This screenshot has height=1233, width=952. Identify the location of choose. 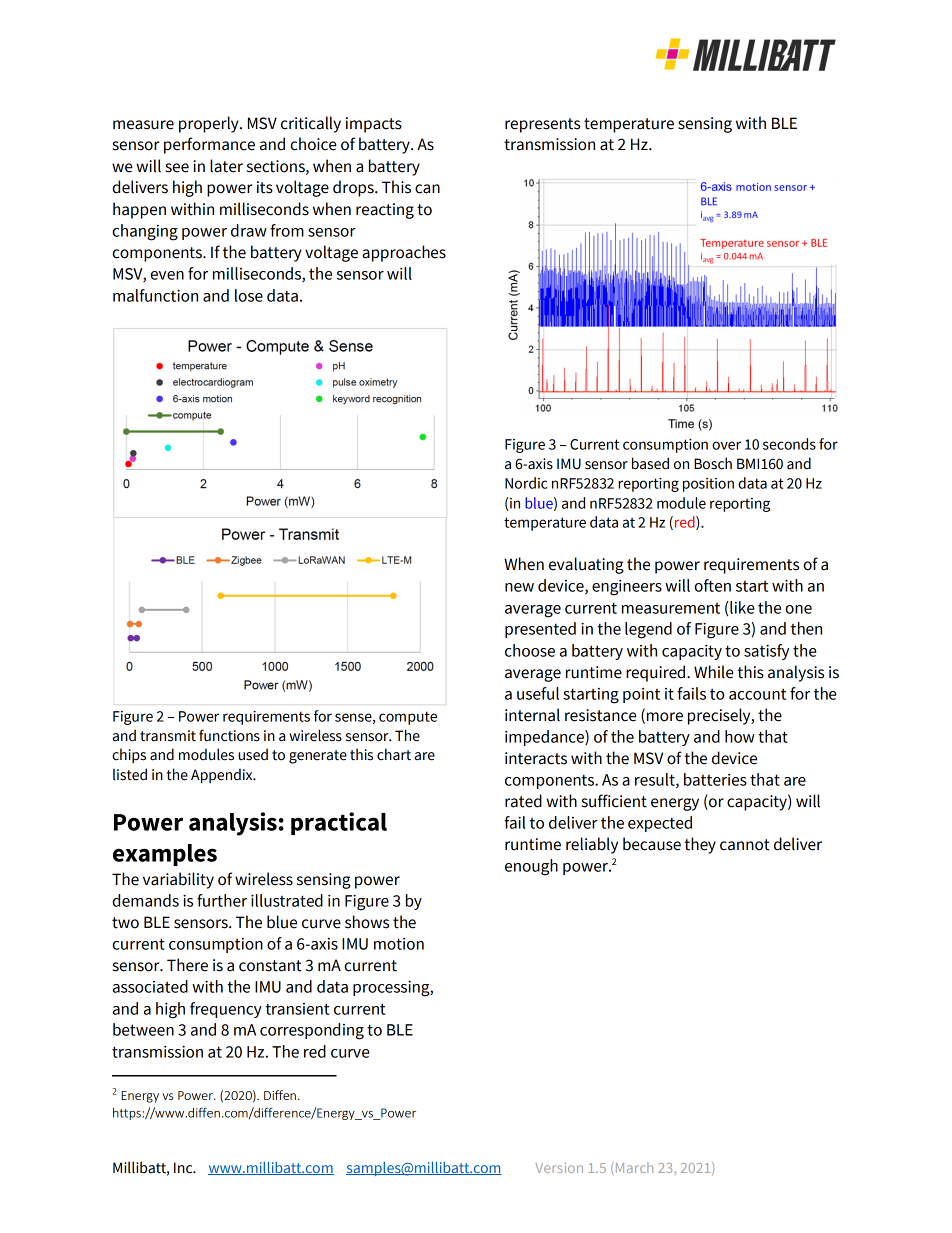
(530, 650).
